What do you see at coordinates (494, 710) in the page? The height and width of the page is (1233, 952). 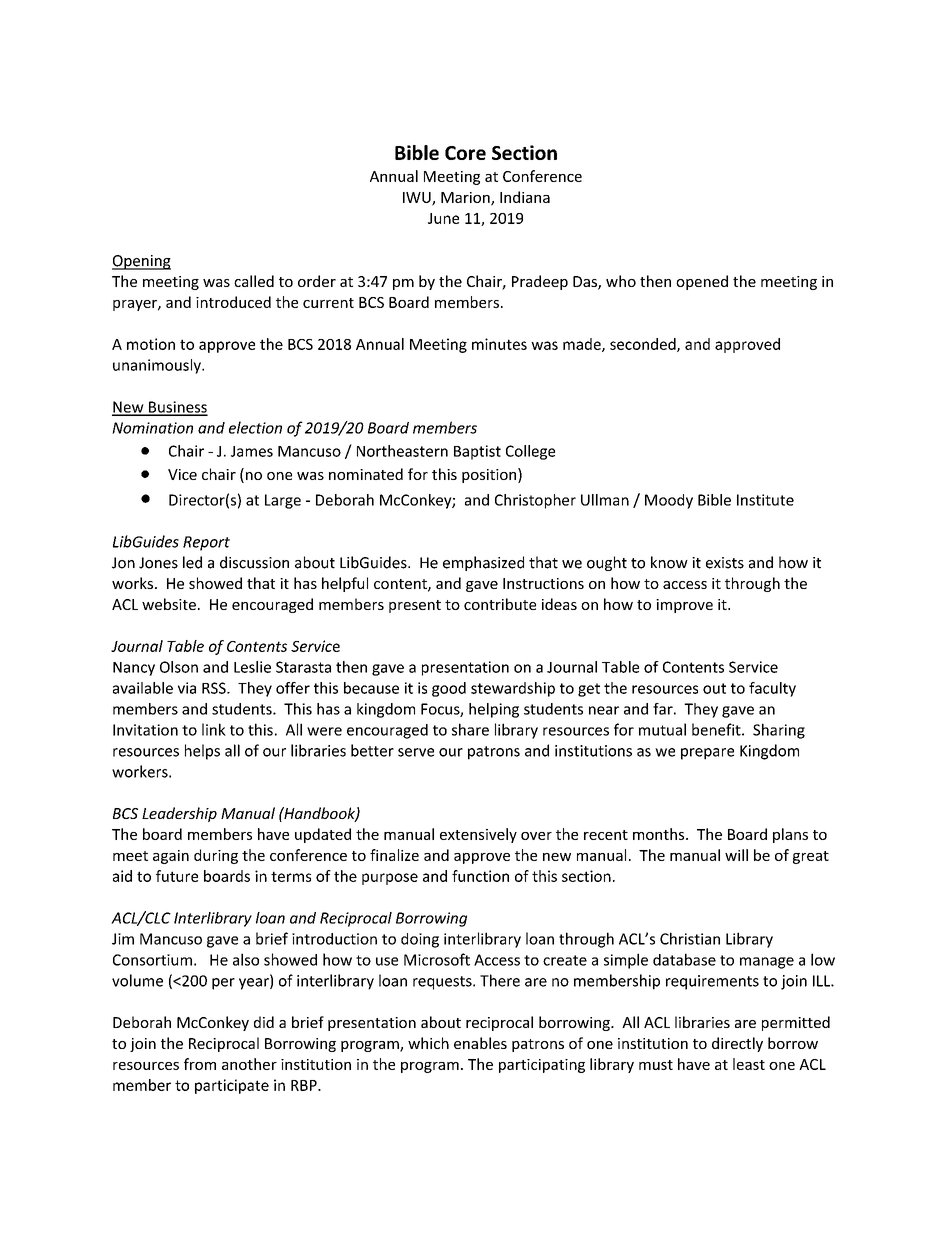 I see `helping` at bounding box center [494, 710].
